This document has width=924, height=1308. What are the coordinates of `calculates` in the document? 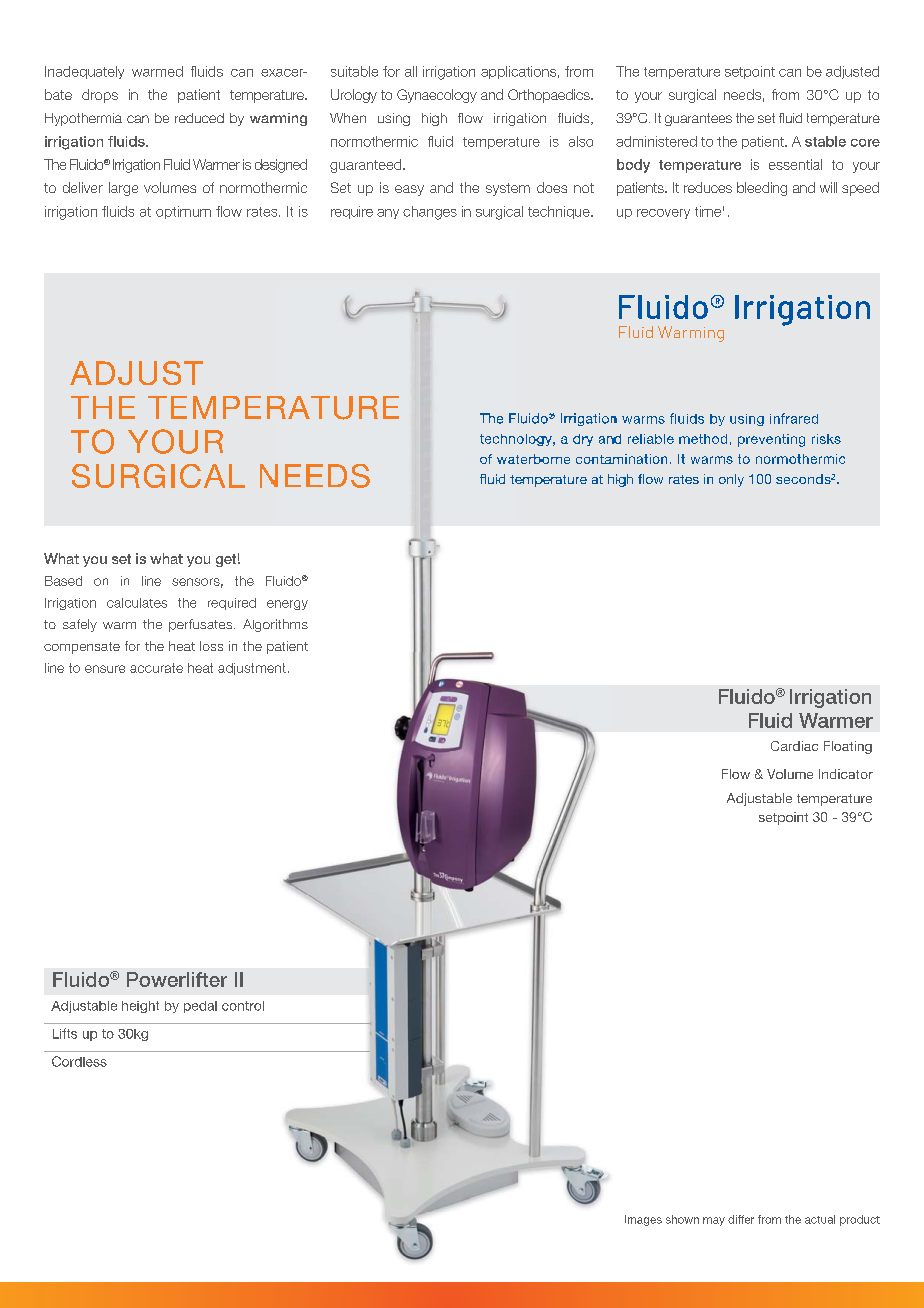 It's located at (137, 603).
